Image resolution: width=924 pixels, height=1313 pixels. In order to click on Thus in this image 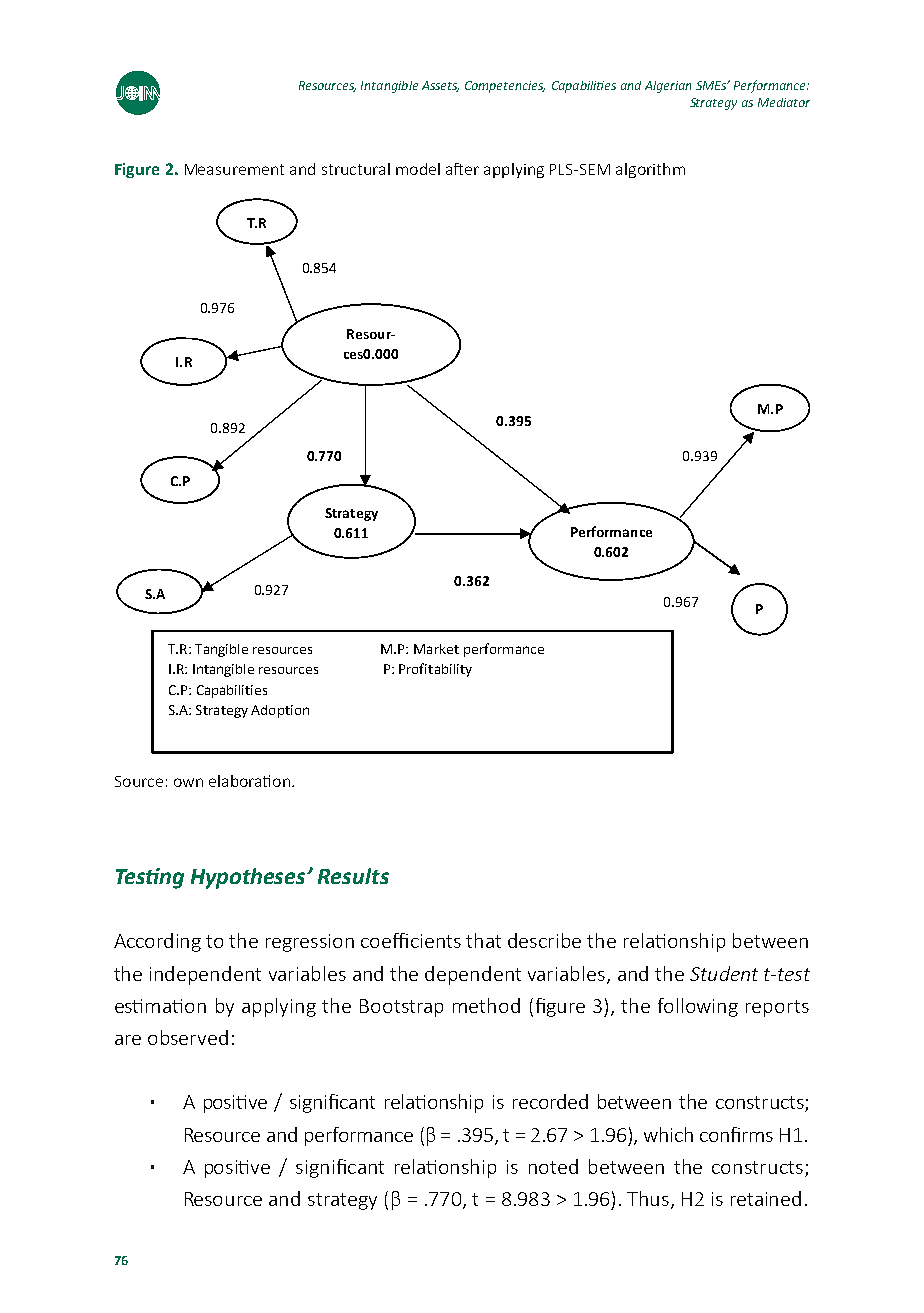, I will do `click(649, 1200)`.
